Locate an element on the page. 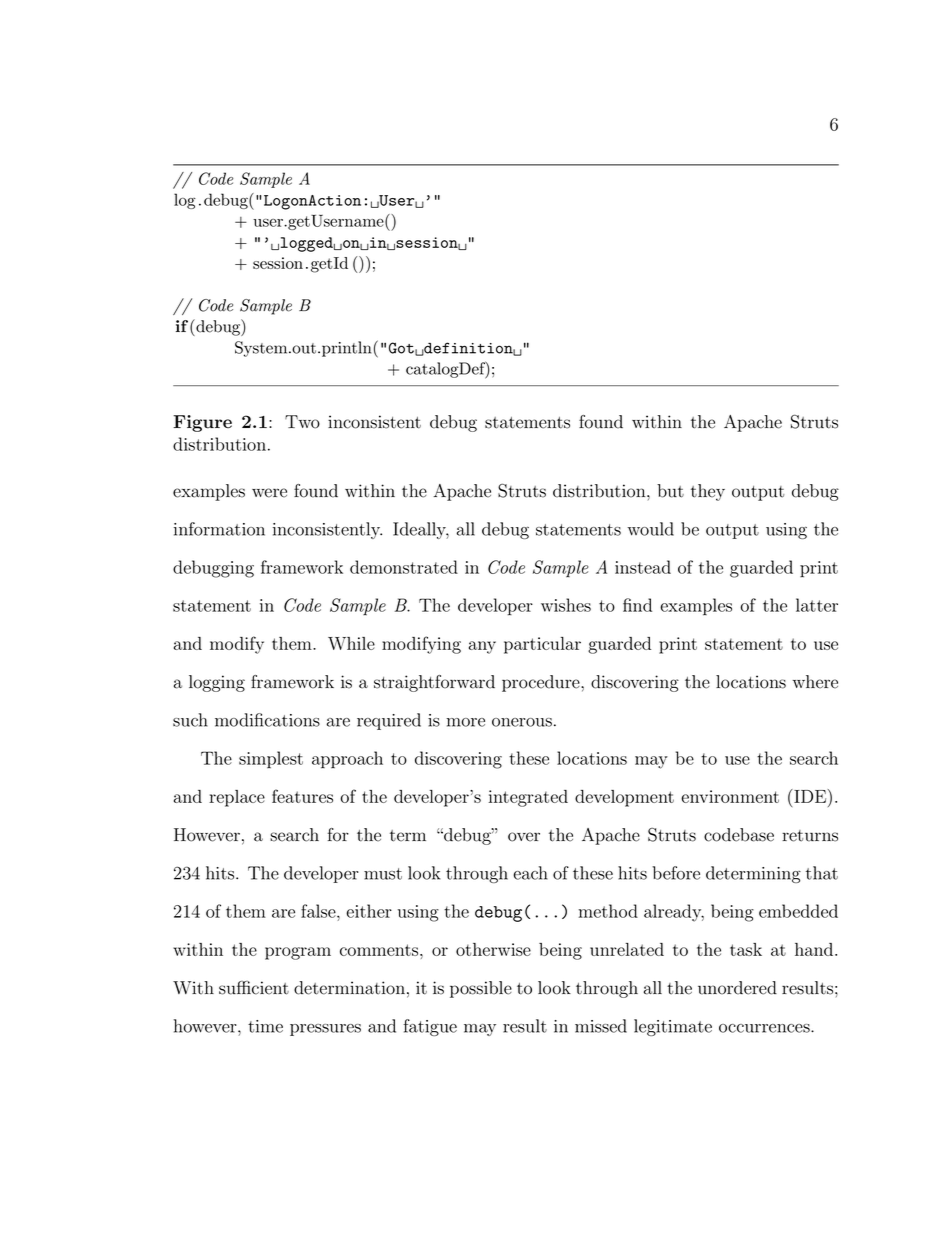 The width and height of the image is (952, 1233). possible is located at coordinates (481, 989).
